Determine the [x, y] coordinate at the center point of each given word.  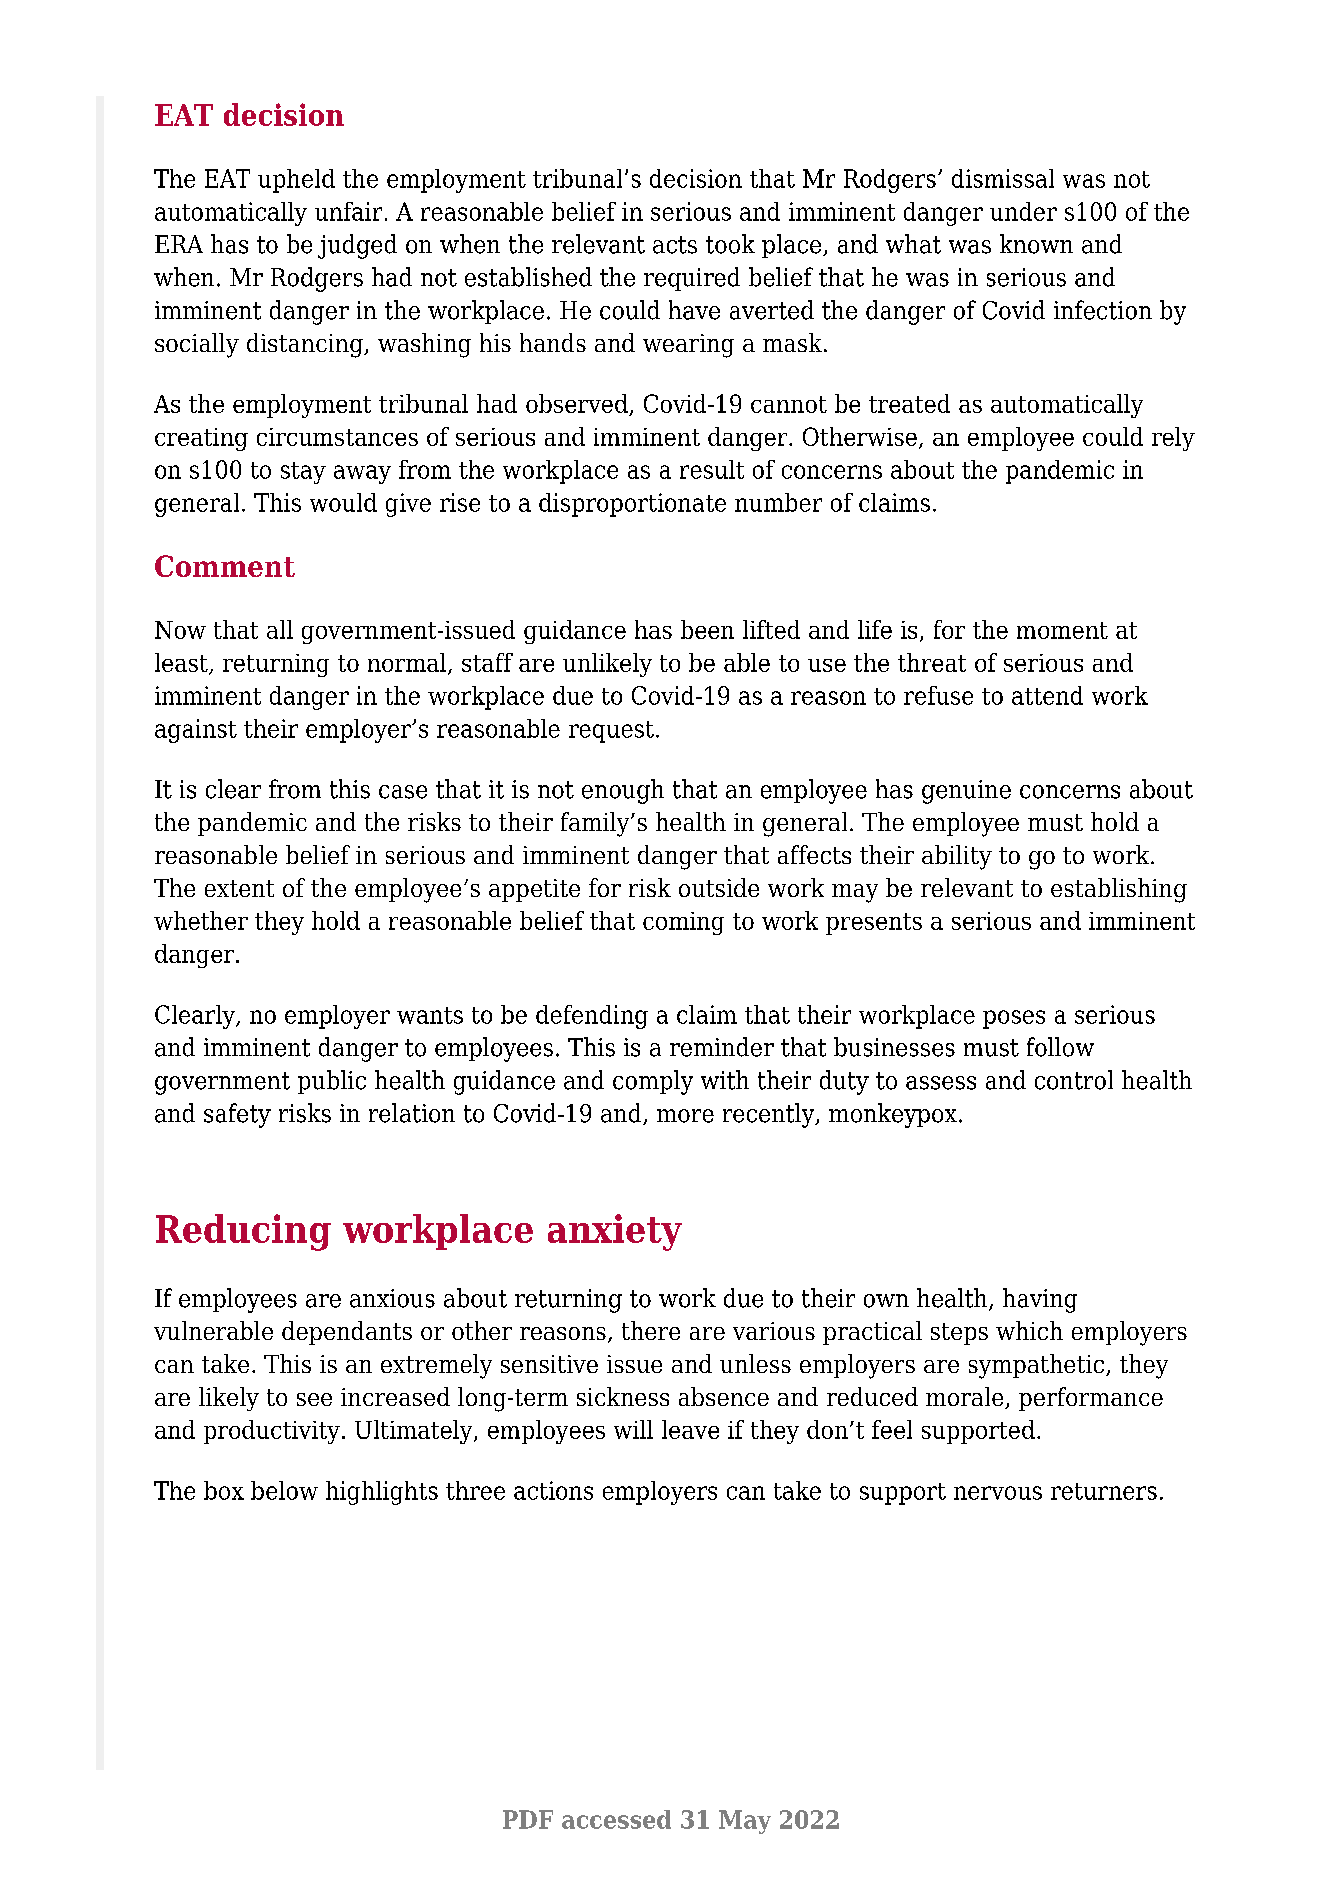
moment [1062, 630]
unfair [348, 211]
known [1036, 244]
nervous [998, 1493]
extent [239, 888]
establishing [1119, 890]
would [343, 502]
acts [675, 245]
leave [690, 1429]
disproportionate [632, 505]
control [1074, 1080]
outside [719, 887]
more [685, 1116]
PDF [528, 1819]
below [284, 1490]
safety [237, 1115]
